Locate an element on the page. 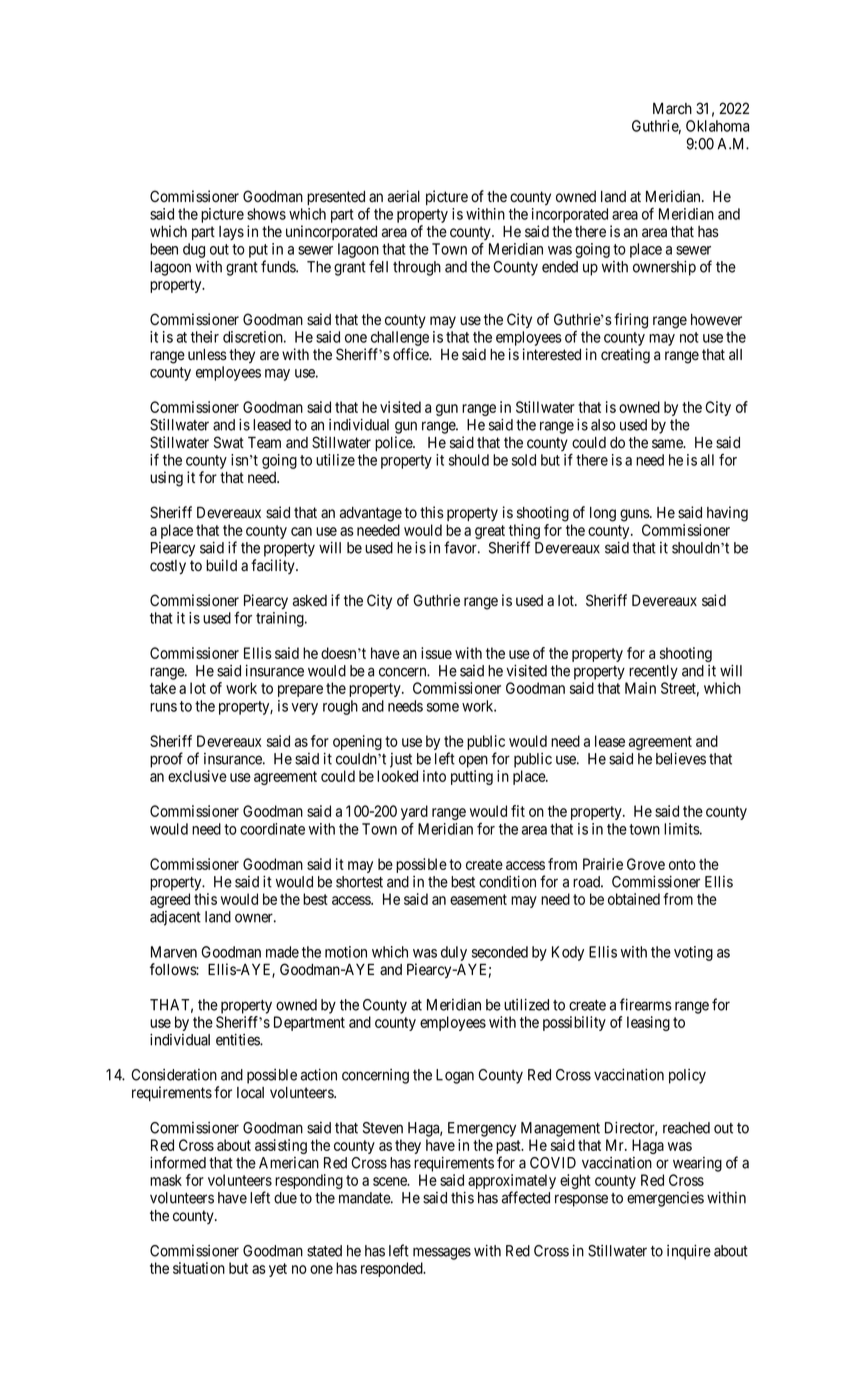 The image size is (849, 1400). aerial is located at coordinates (404, 196).
